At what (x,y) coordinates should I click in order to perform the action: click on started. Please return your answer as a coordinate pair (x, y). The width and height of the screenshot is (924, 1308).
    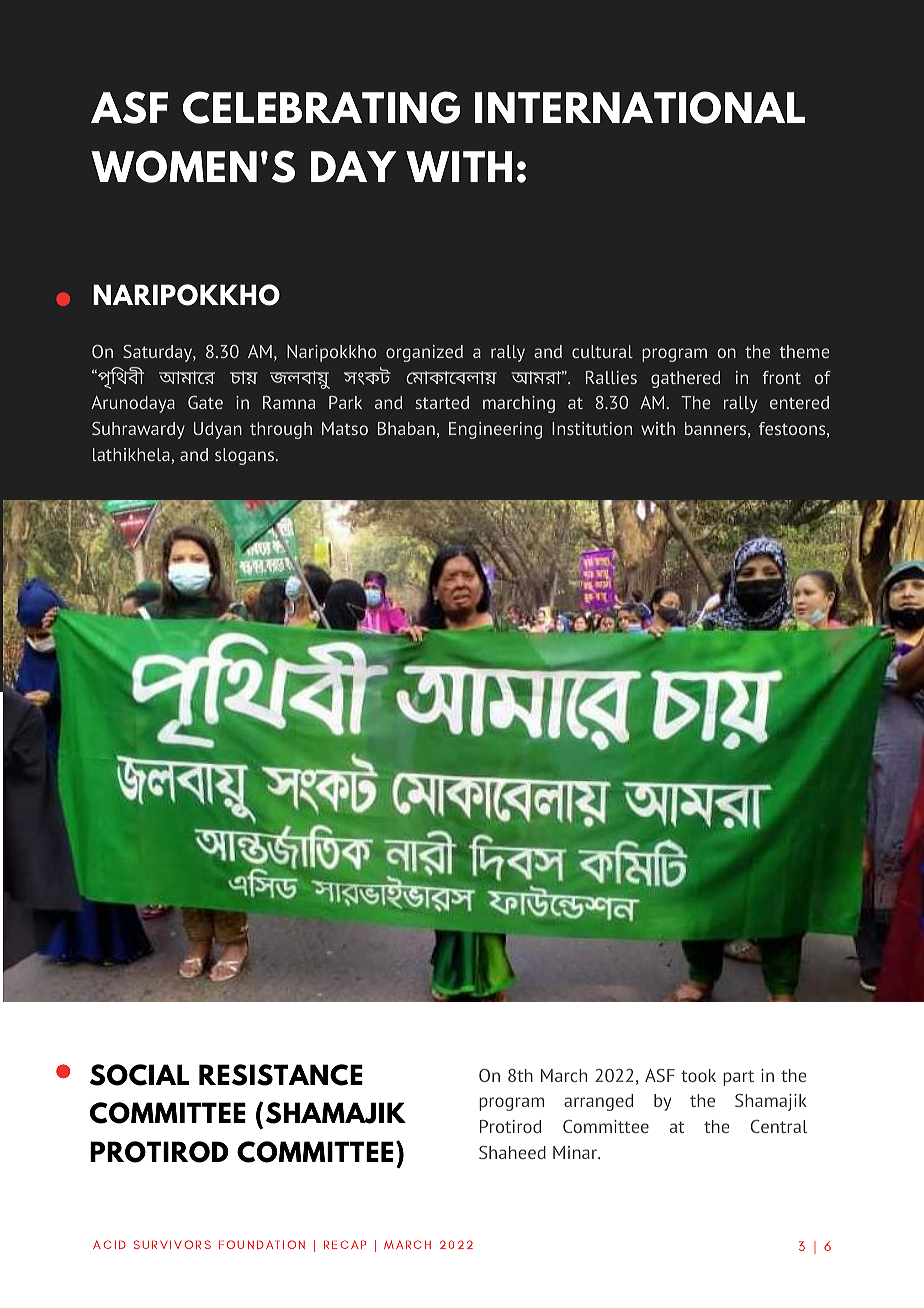
    Looking at the image, I should click on (442, 402).
